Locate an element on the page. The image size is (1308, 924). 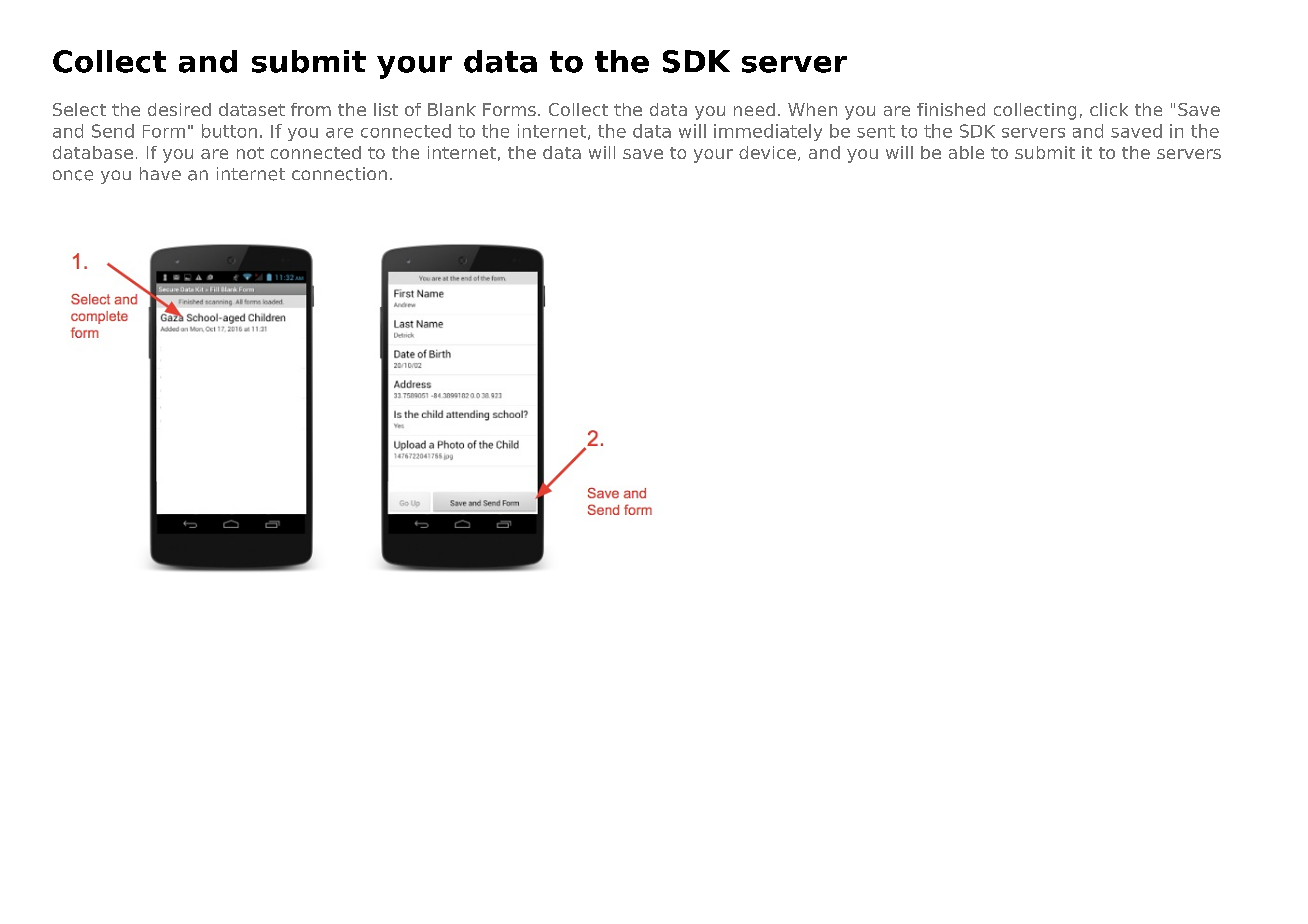
immediately is located at coordinates (768, 132).
